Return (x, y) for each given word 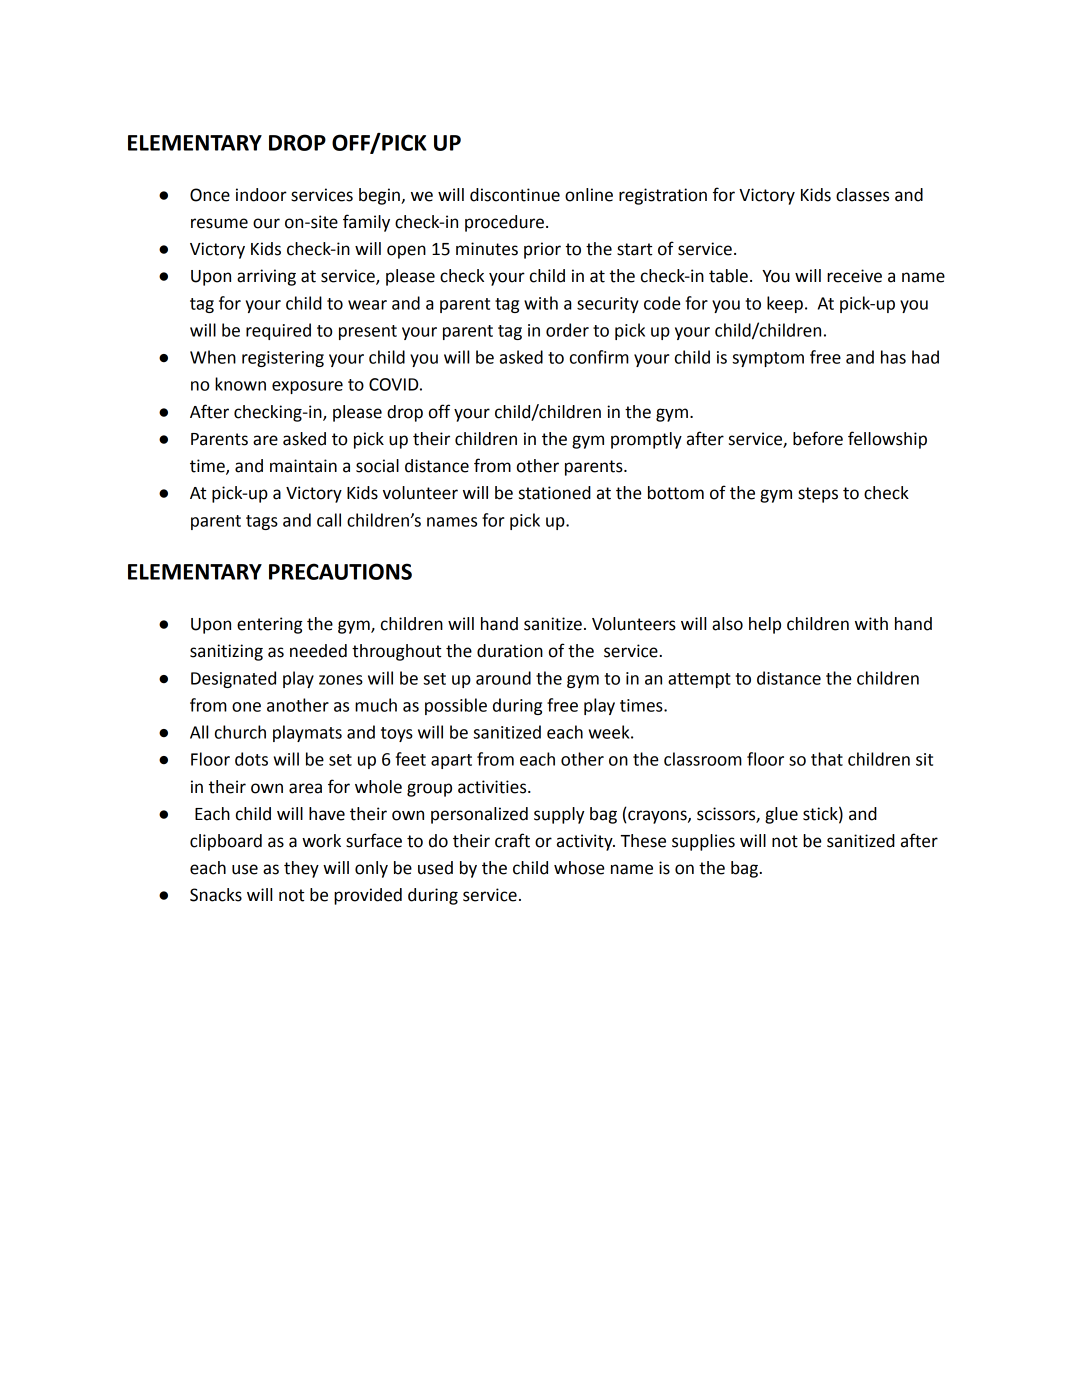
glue (781, 815)
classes (862, 195)
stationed (555, 493)
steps (818, 495)
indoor (261, 195)
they (301, 869)
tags (262, 522)
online (589, 195)
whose (579, 868)
